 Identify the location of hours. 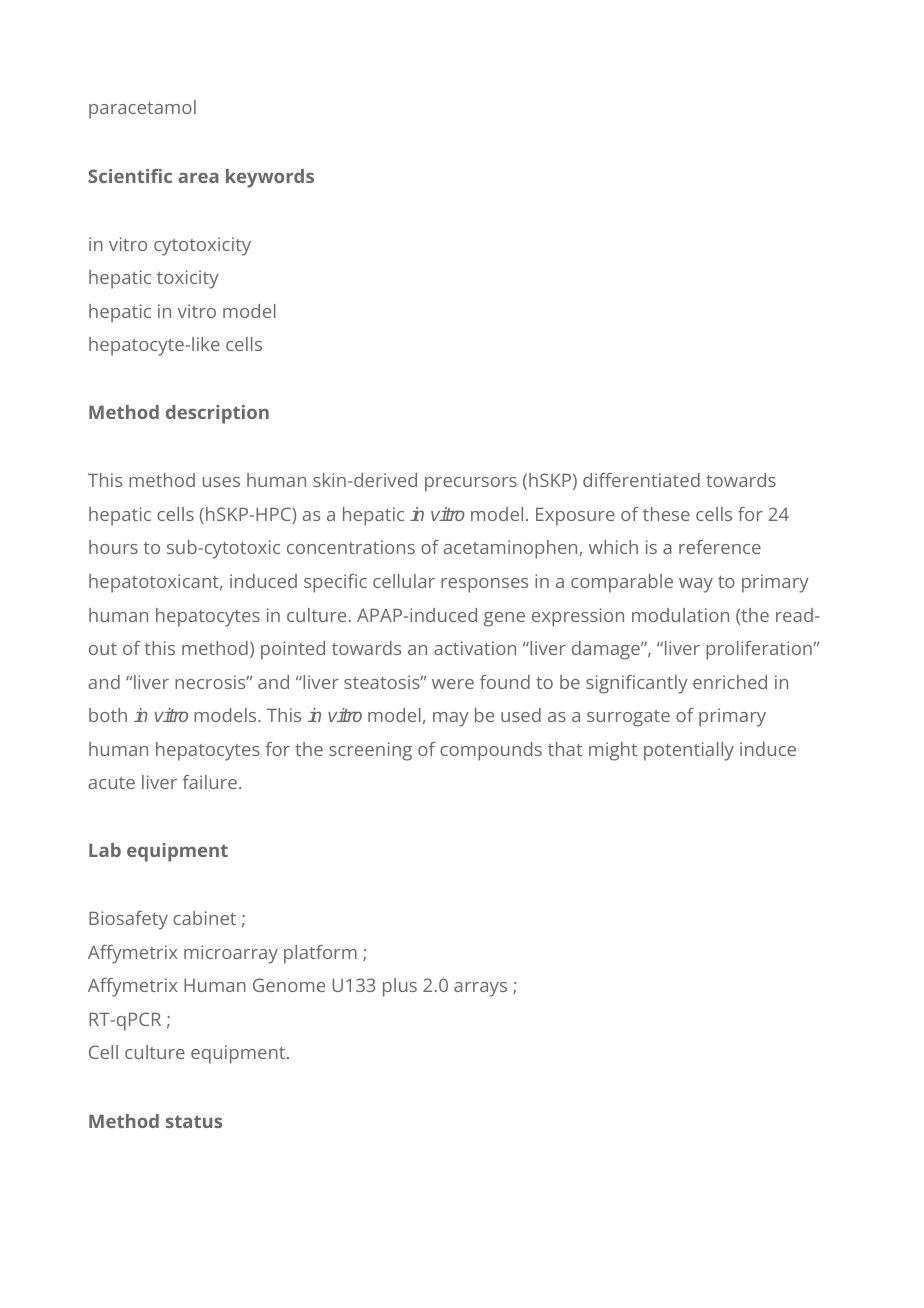
(113, 547).
